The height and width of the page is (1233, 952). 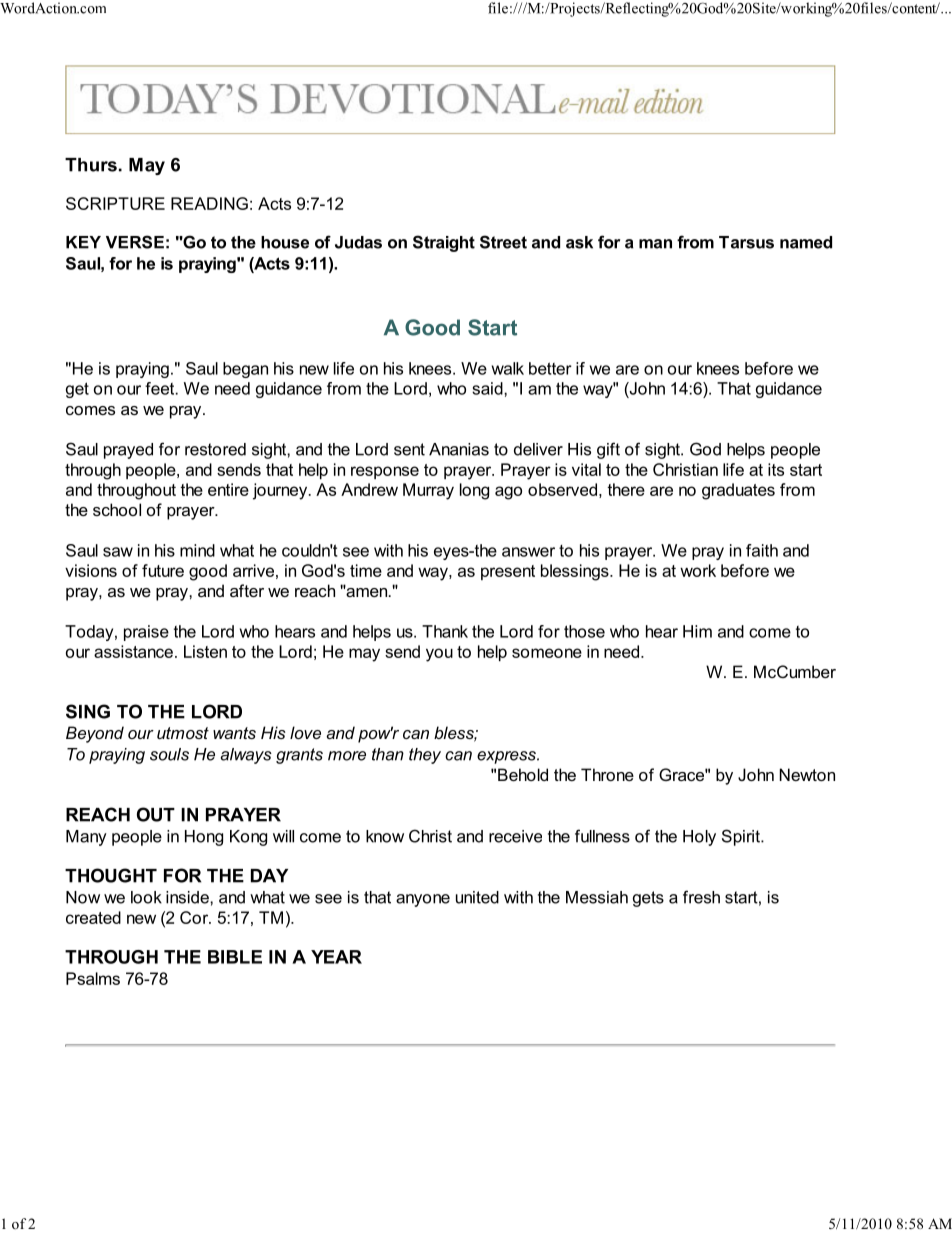 I want to click on READING, so click(x=209, y=203).
